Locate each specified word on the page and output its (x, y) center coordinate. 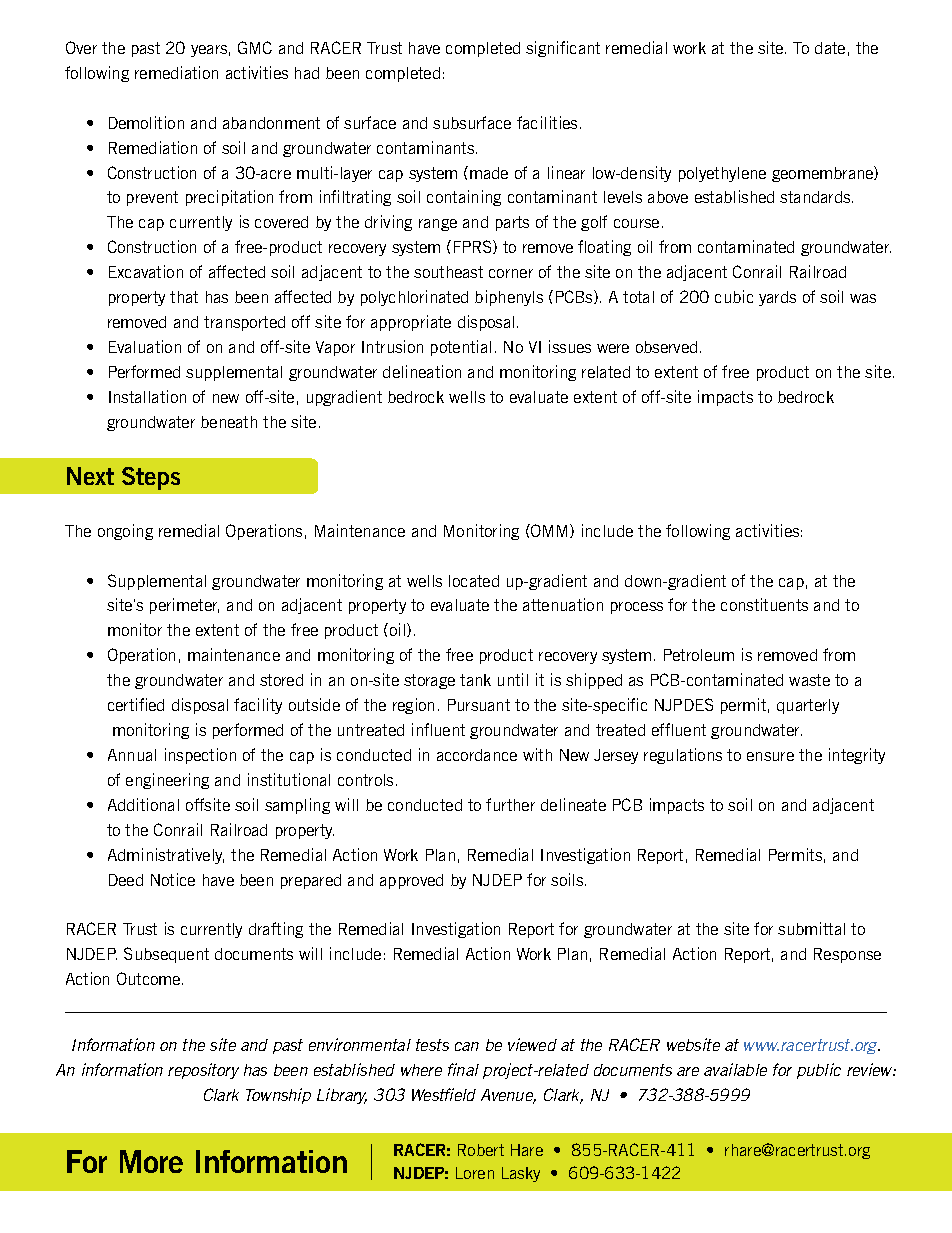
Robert (481, 1150)
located (474, 581)
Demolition (146, 122)
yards (777, 298)
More (151, 1161)
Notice (173, 879)
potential (461, 348)
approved (411, 881)
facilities (547, 122)
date (830, 48)
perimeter (184, 606)
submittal (811, 928)
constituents (764, 604)
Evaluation (145, 346)
